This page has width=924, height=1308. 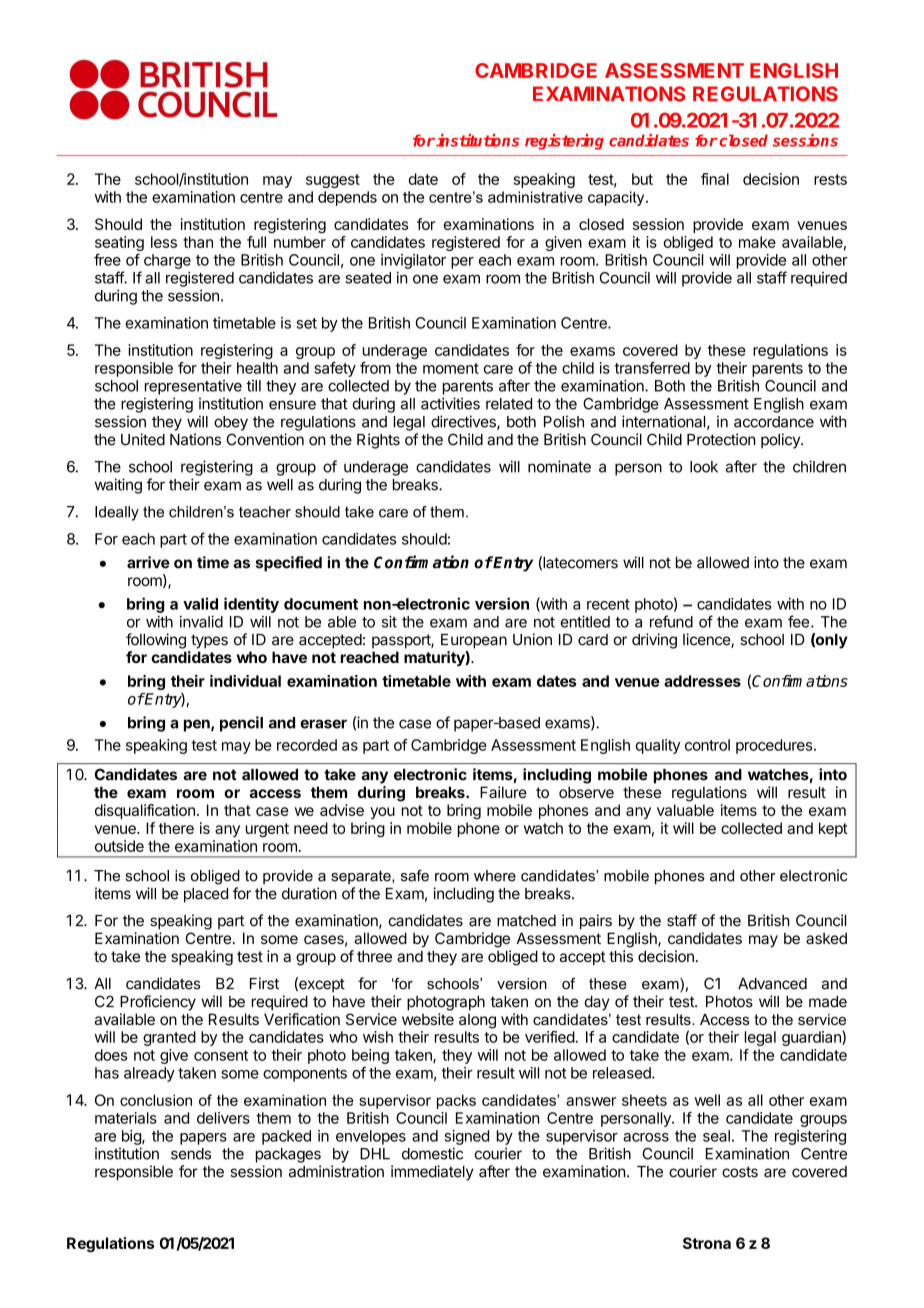 I want to click on procedures, so click(x=775, y=746).
